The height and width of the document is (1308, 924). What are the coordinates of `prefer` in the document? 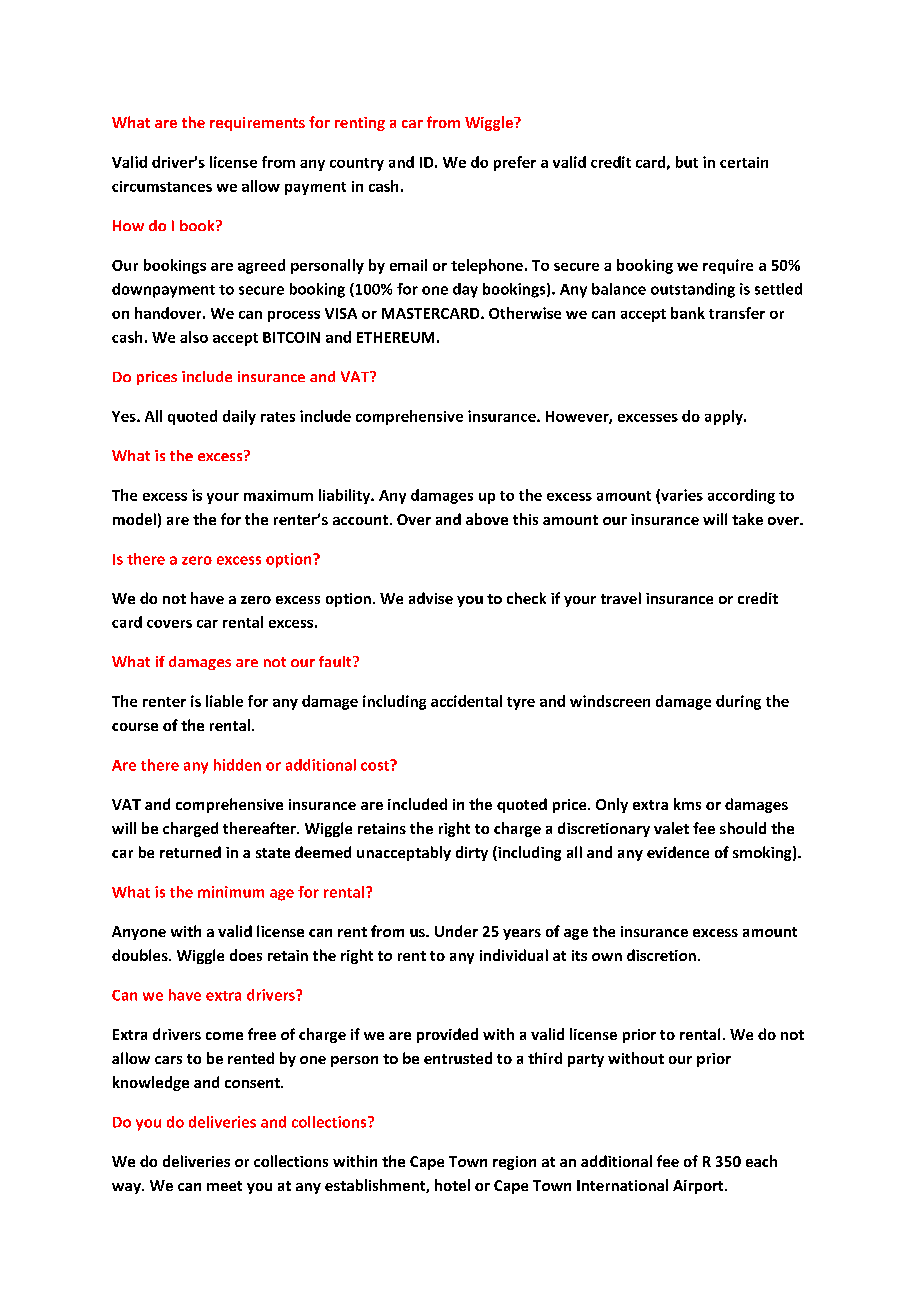 It's located at (515, 163).
